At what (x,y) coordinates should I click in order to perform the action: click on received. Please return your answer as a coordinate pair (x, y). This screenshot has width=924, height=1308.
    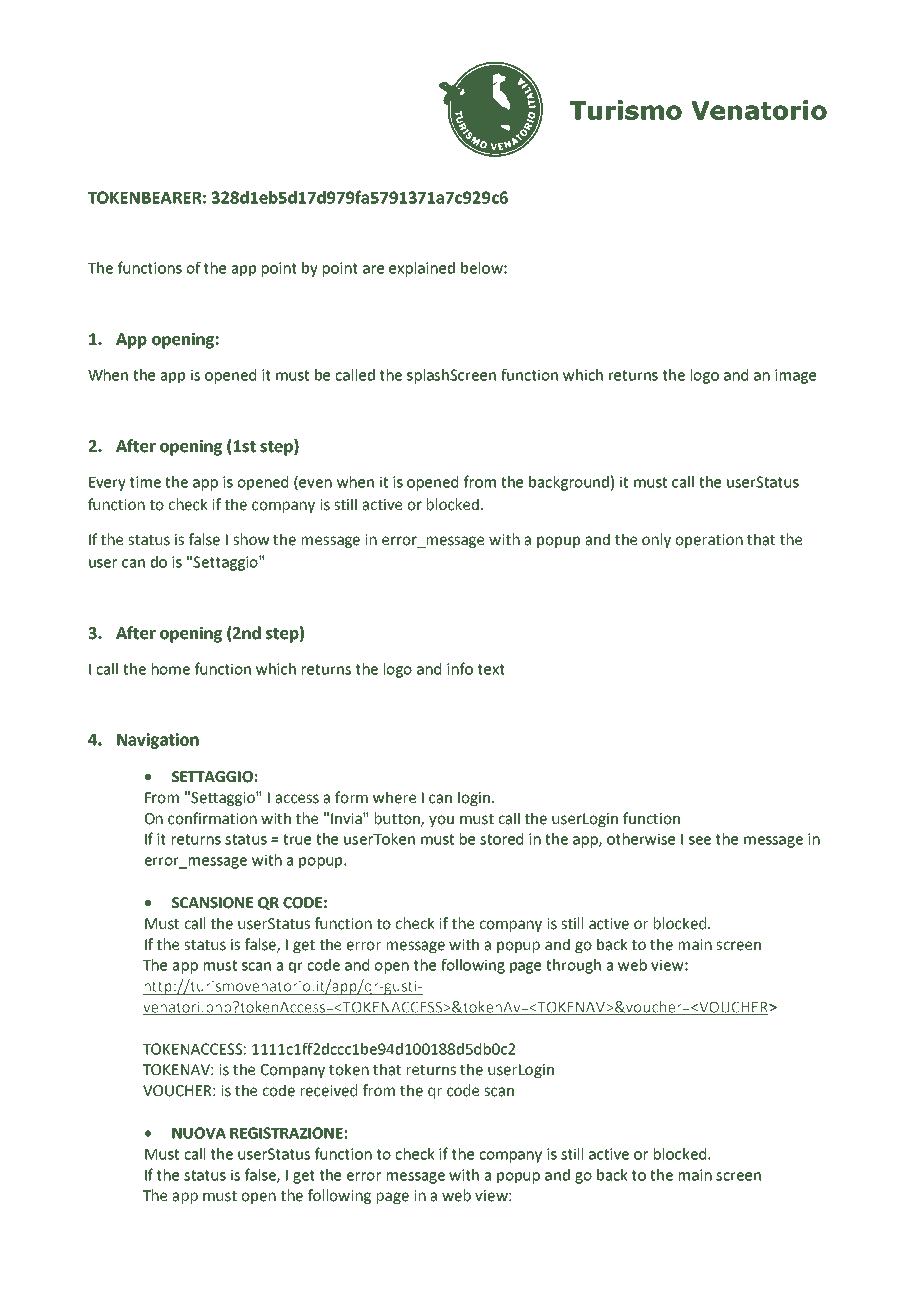
    Looking at the image, I should click on (329, 1090).
